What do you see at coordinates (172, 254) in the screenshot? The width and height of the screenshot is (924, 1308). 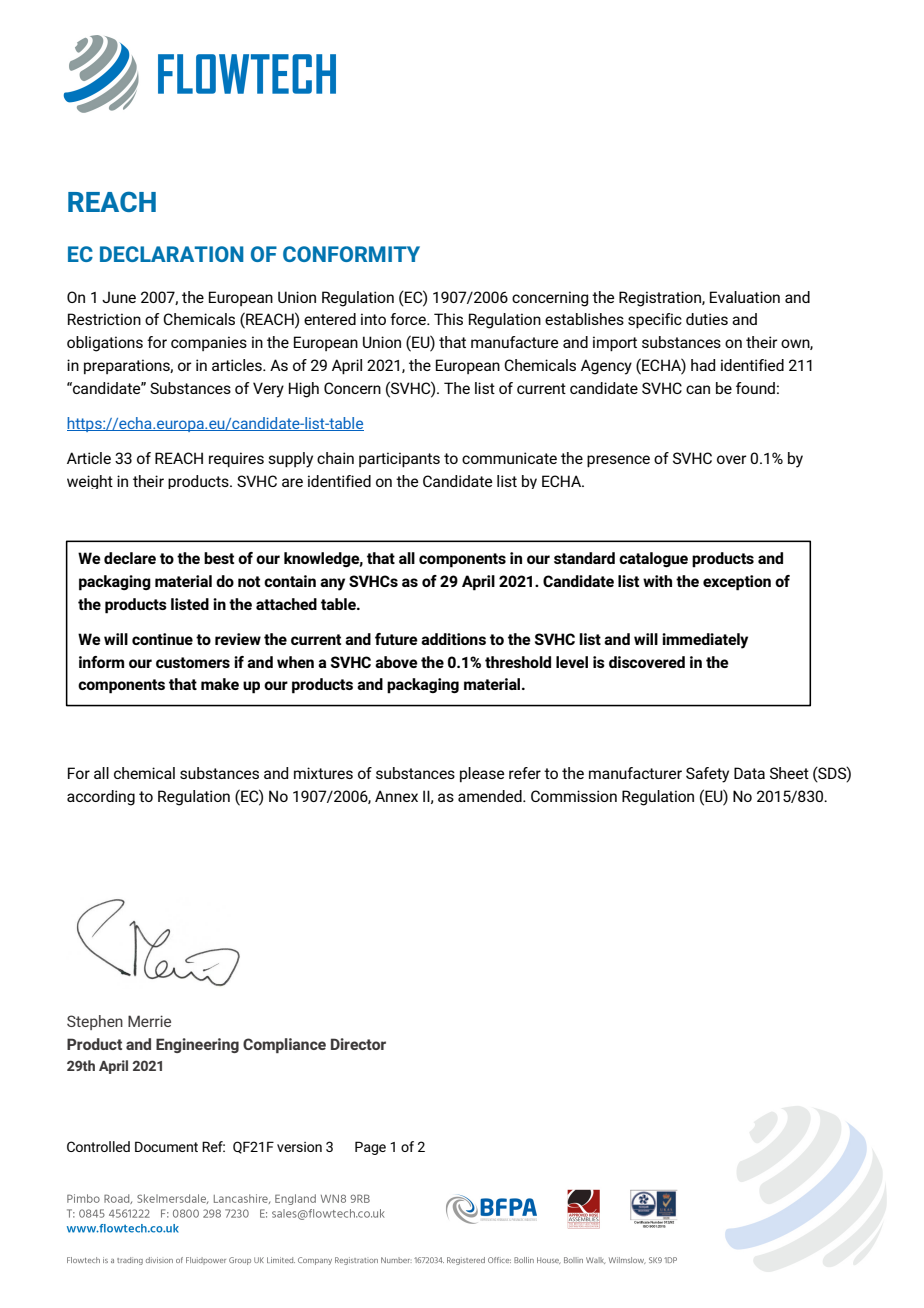 I see `DECLARATION` at bounding box center [172, 254].
